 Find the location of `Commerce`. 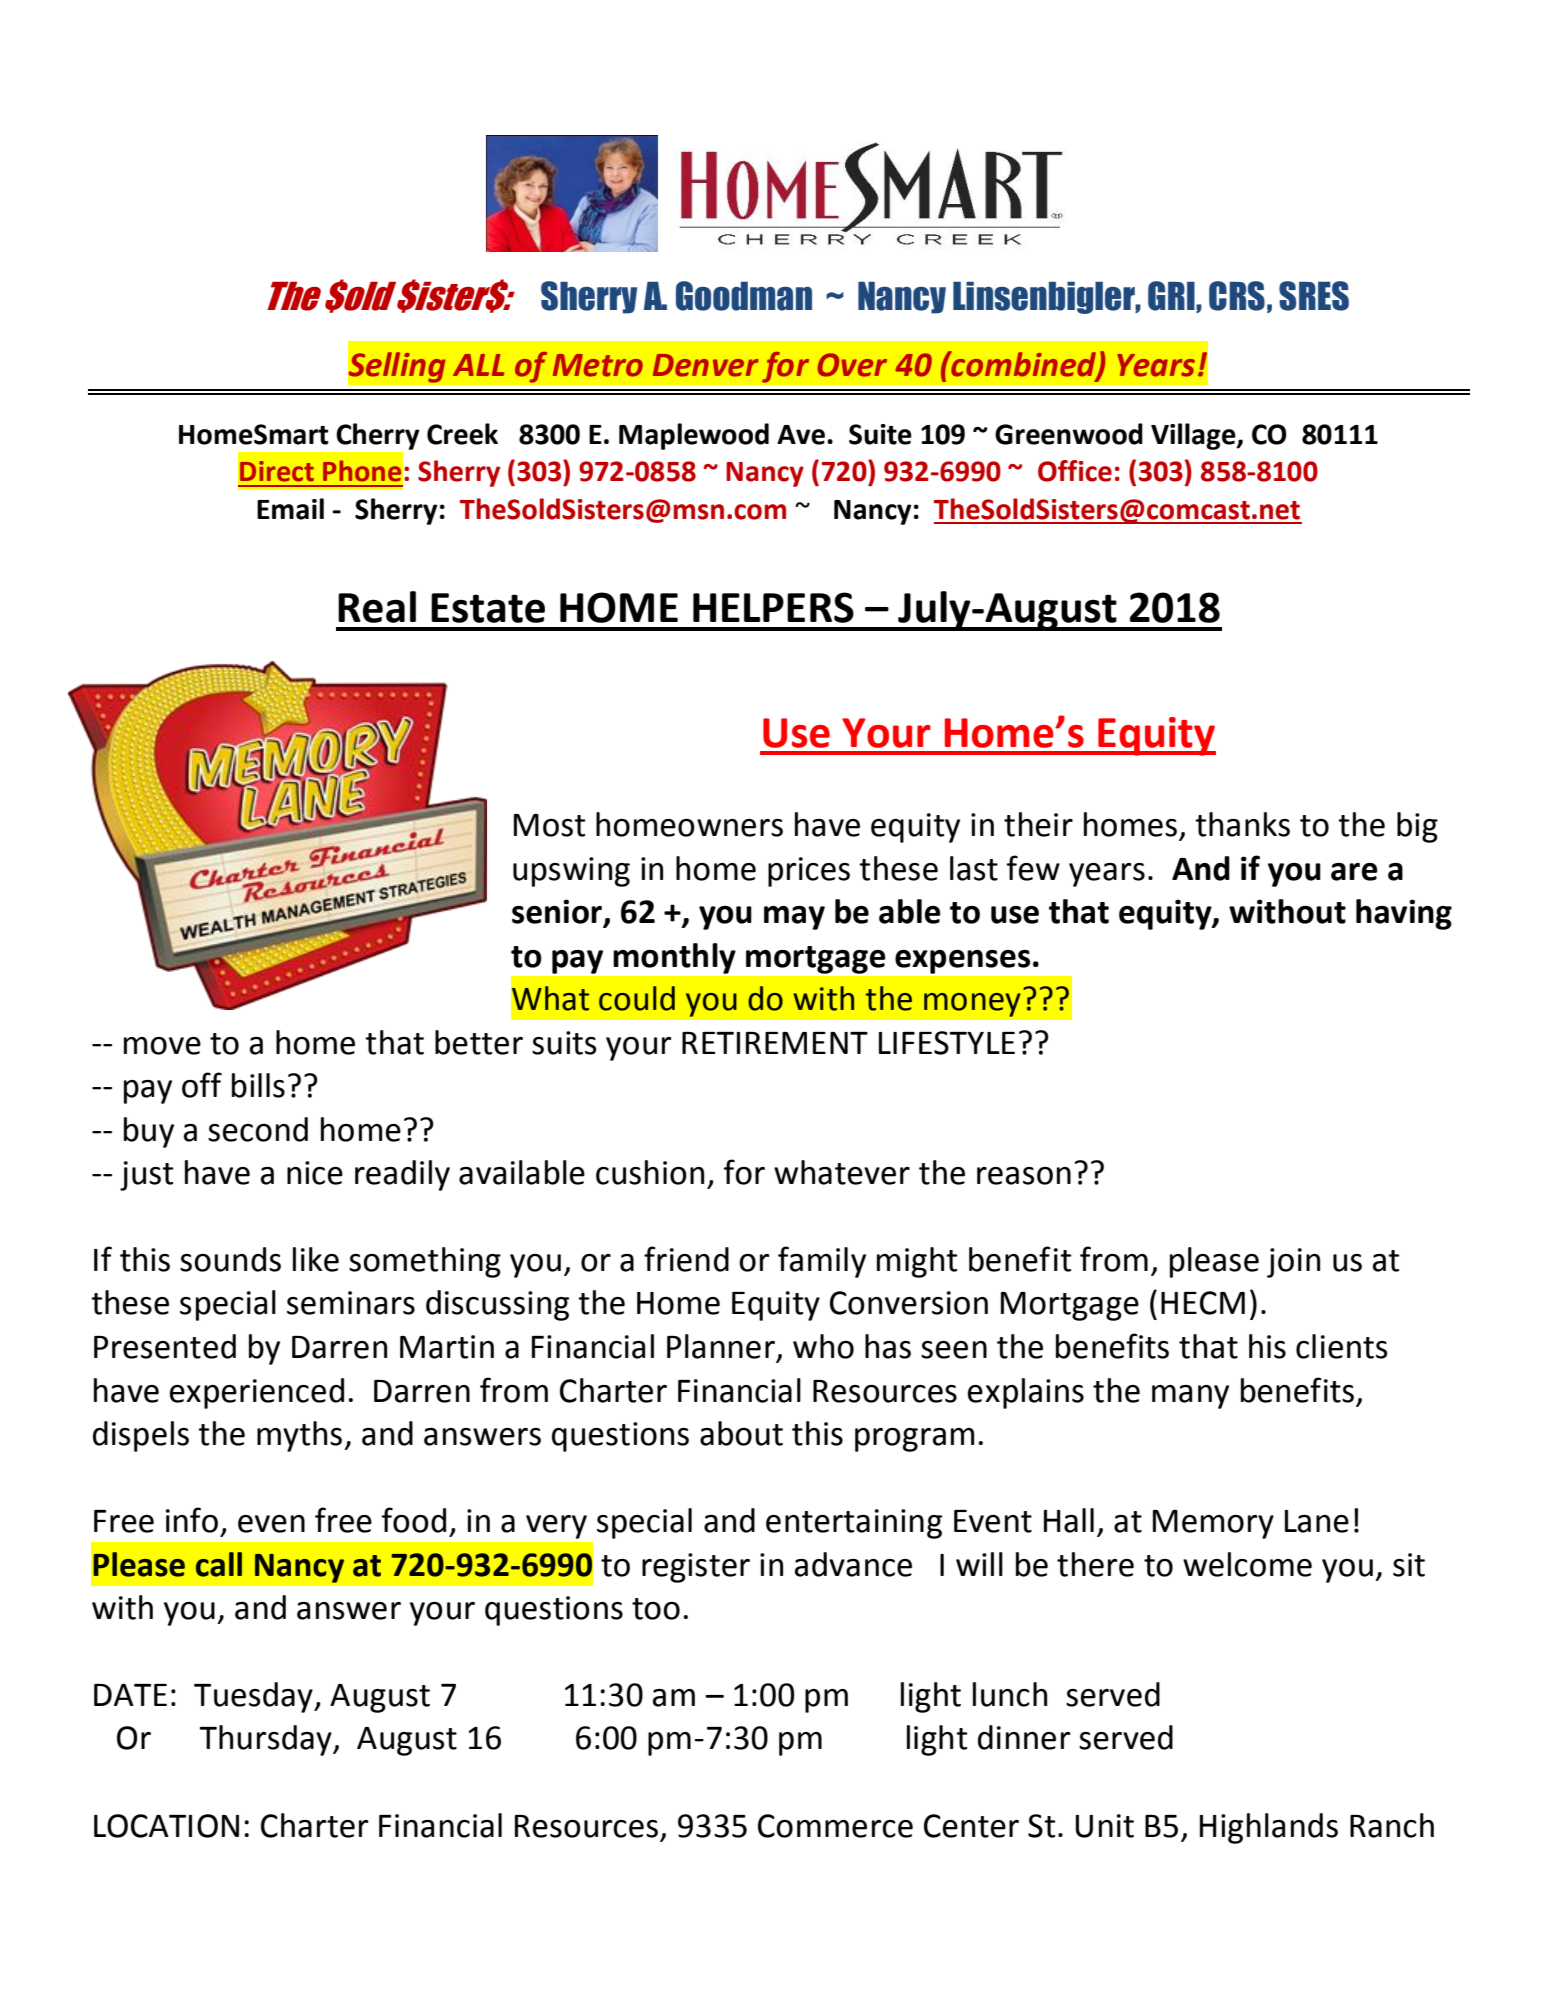

Commerce is located at coordinates (835, 1826).
